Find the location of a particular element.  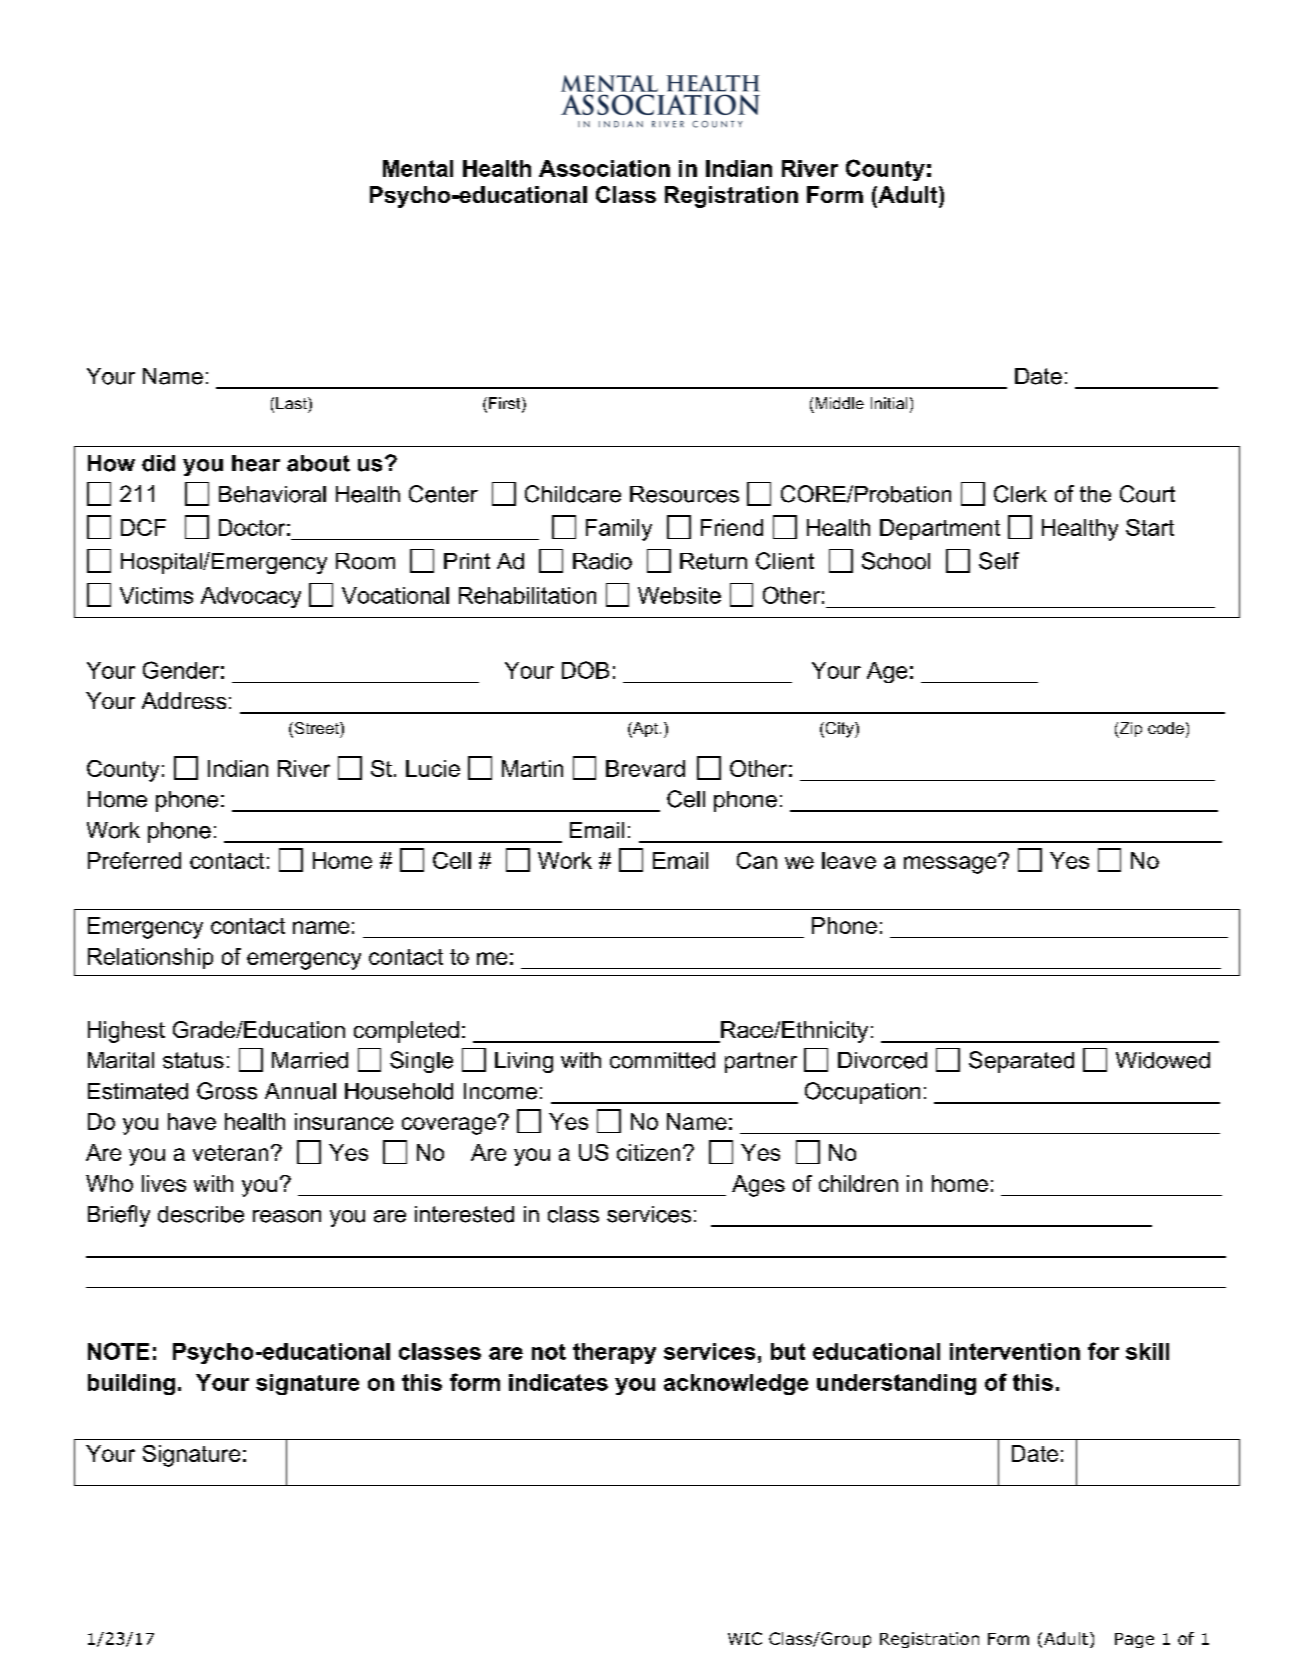

Mental is located at coordinates (418, 168).
